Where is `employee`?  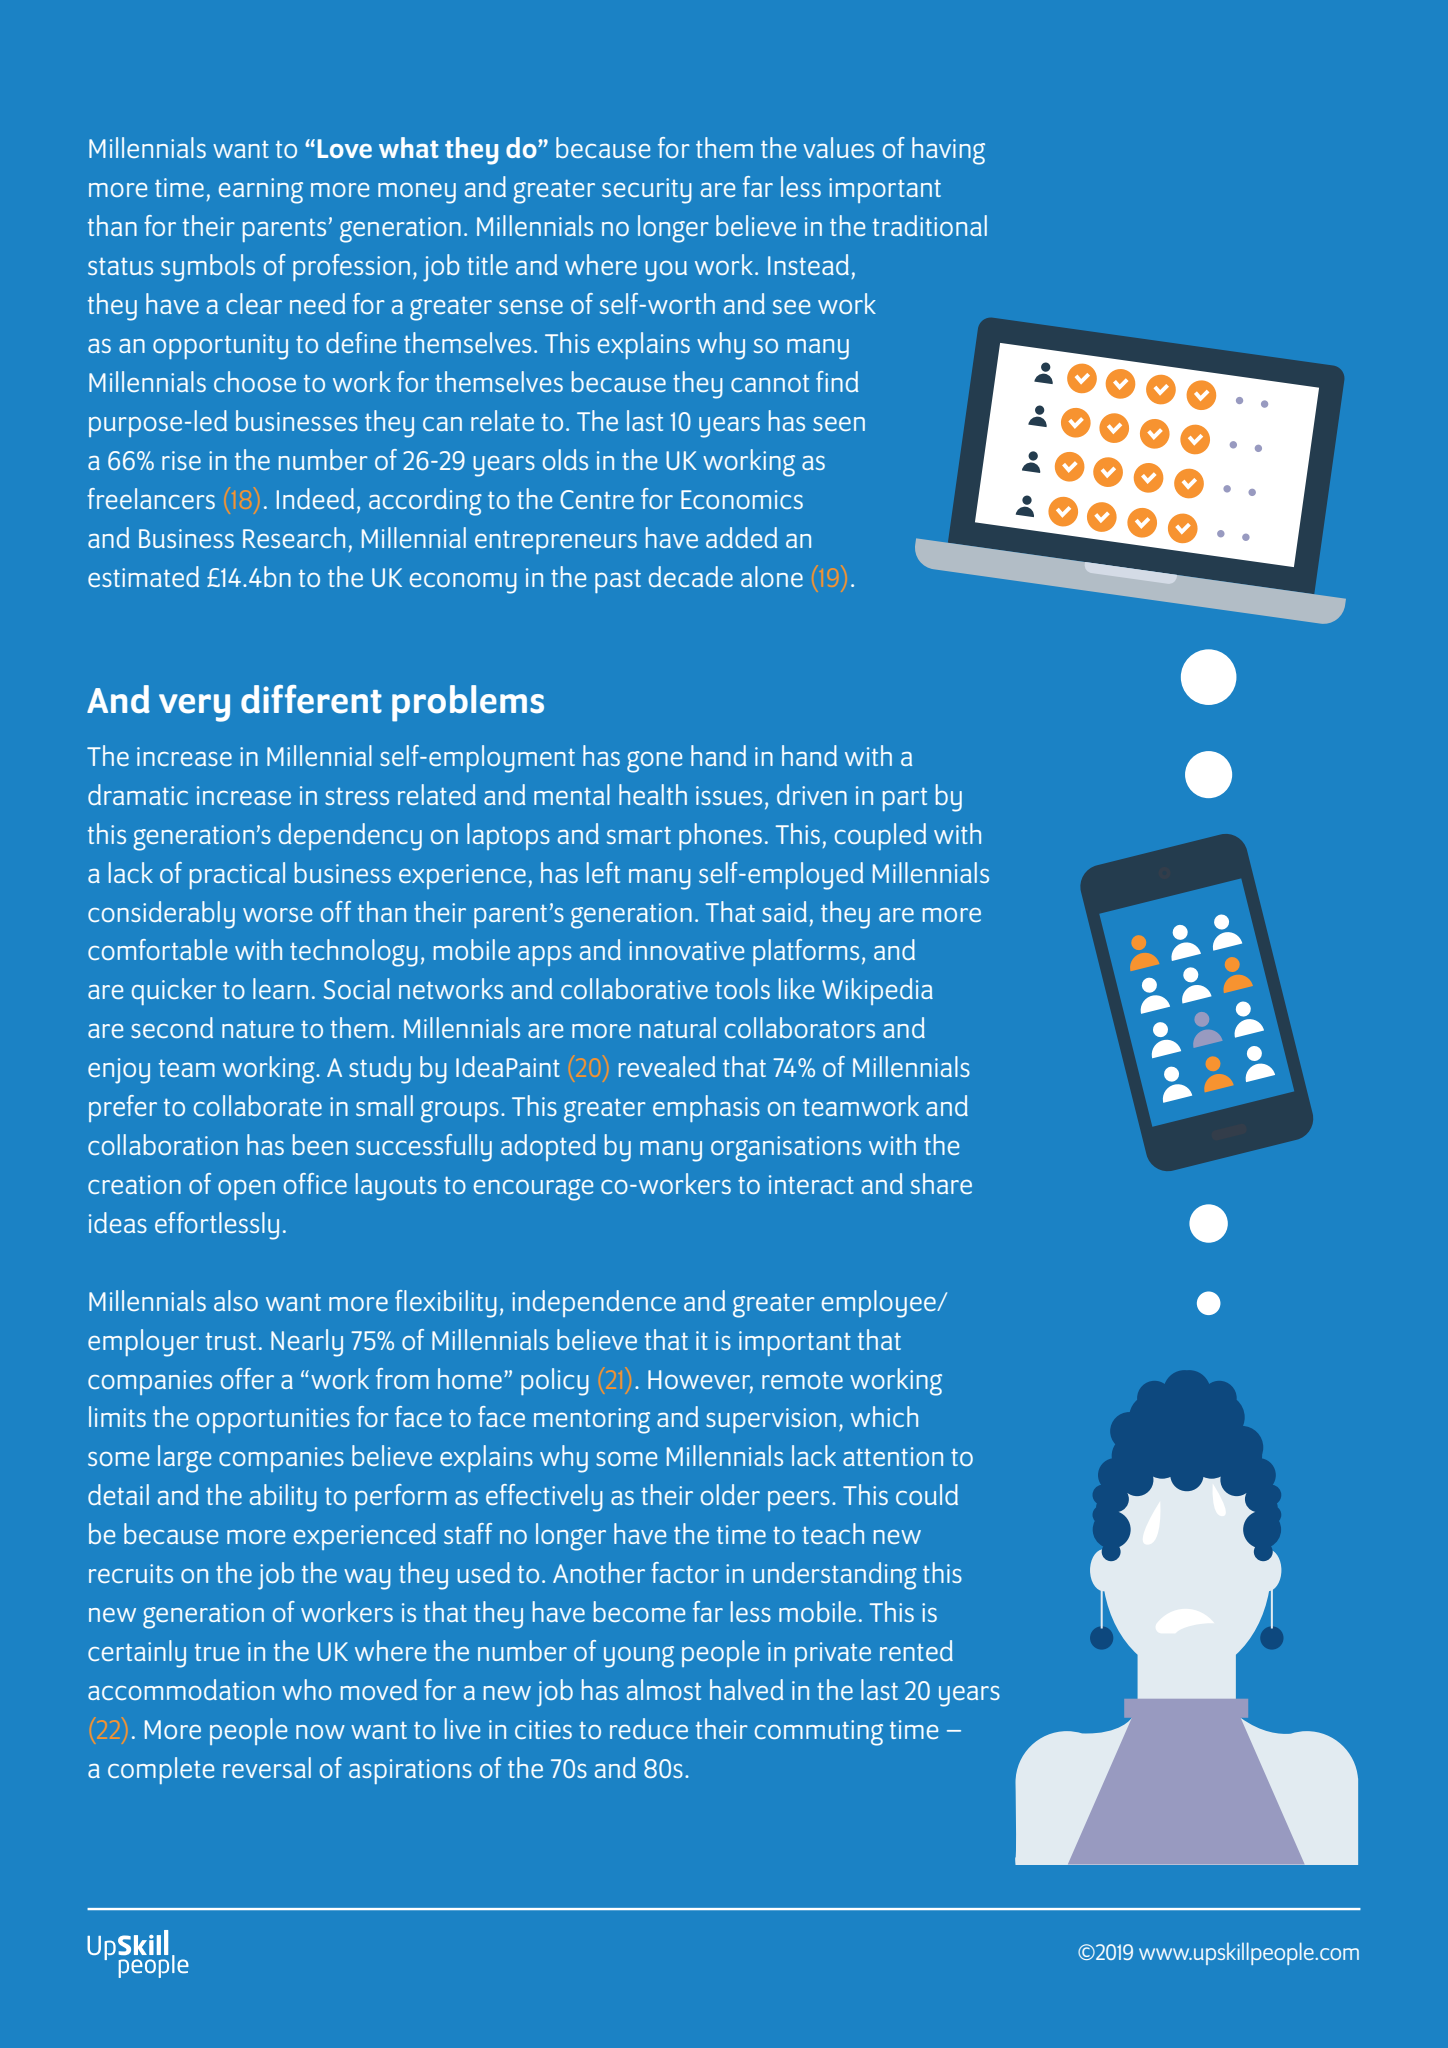
employee is located at coordinates (880, 1304).
